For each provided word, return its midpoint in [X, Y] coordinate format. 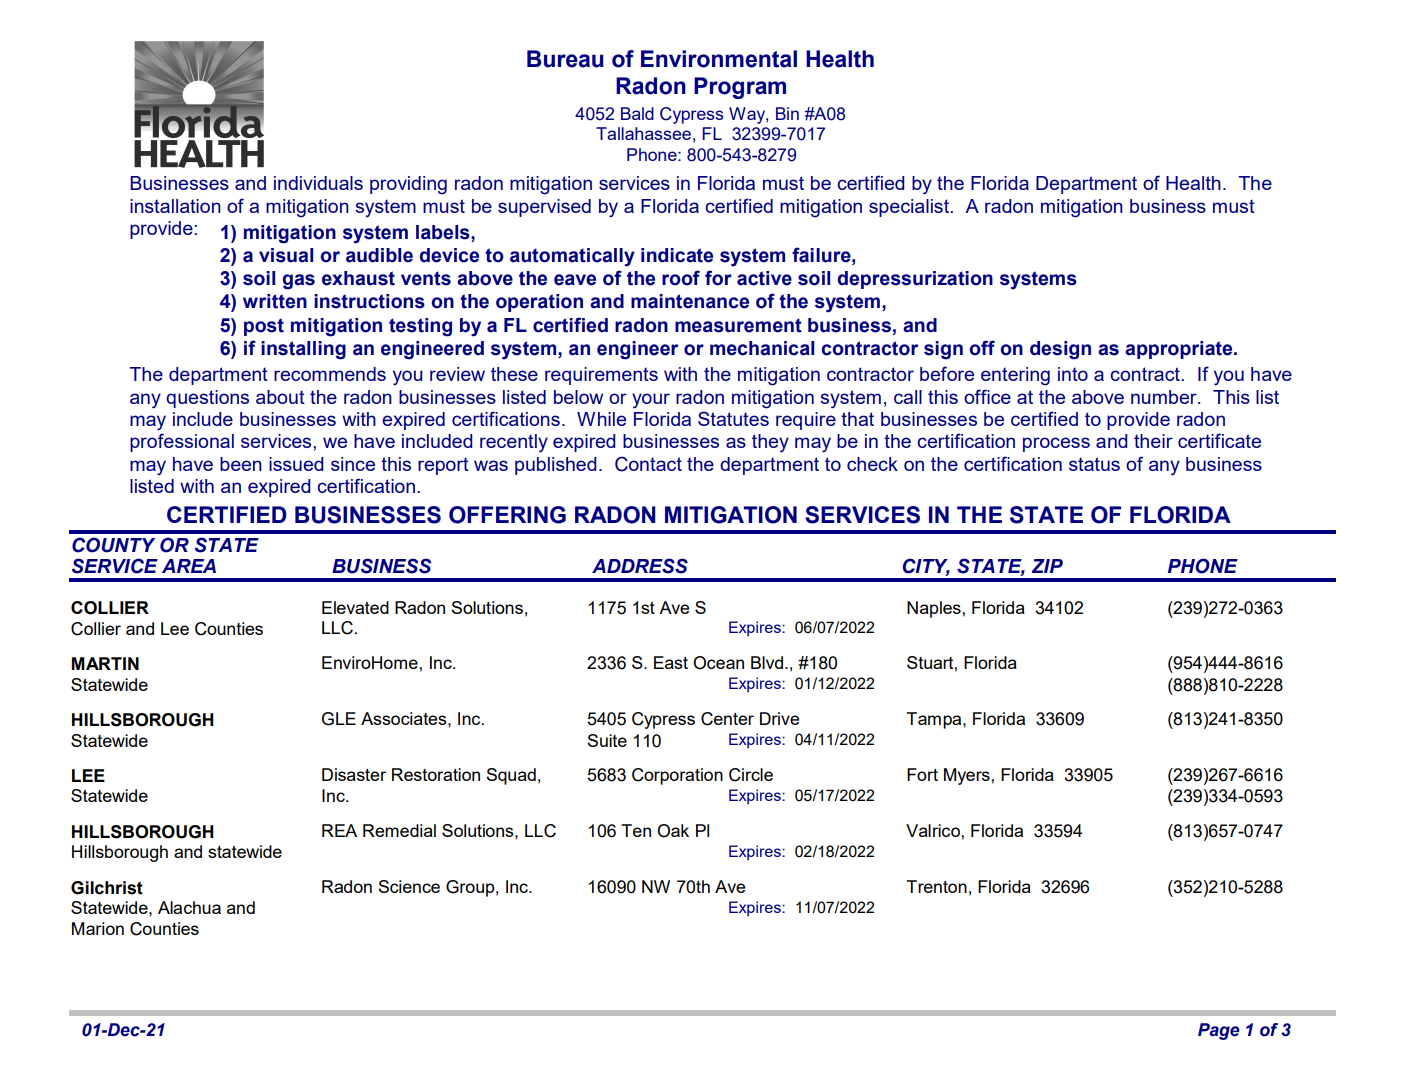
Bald [637, 113]
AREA [189, 566]
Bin [787, 113]
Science [409, 886]
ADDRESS [640, 566]
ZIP [1047, 566]
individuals [318, 183]
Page [1219, 1031]
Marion [98, 928]
